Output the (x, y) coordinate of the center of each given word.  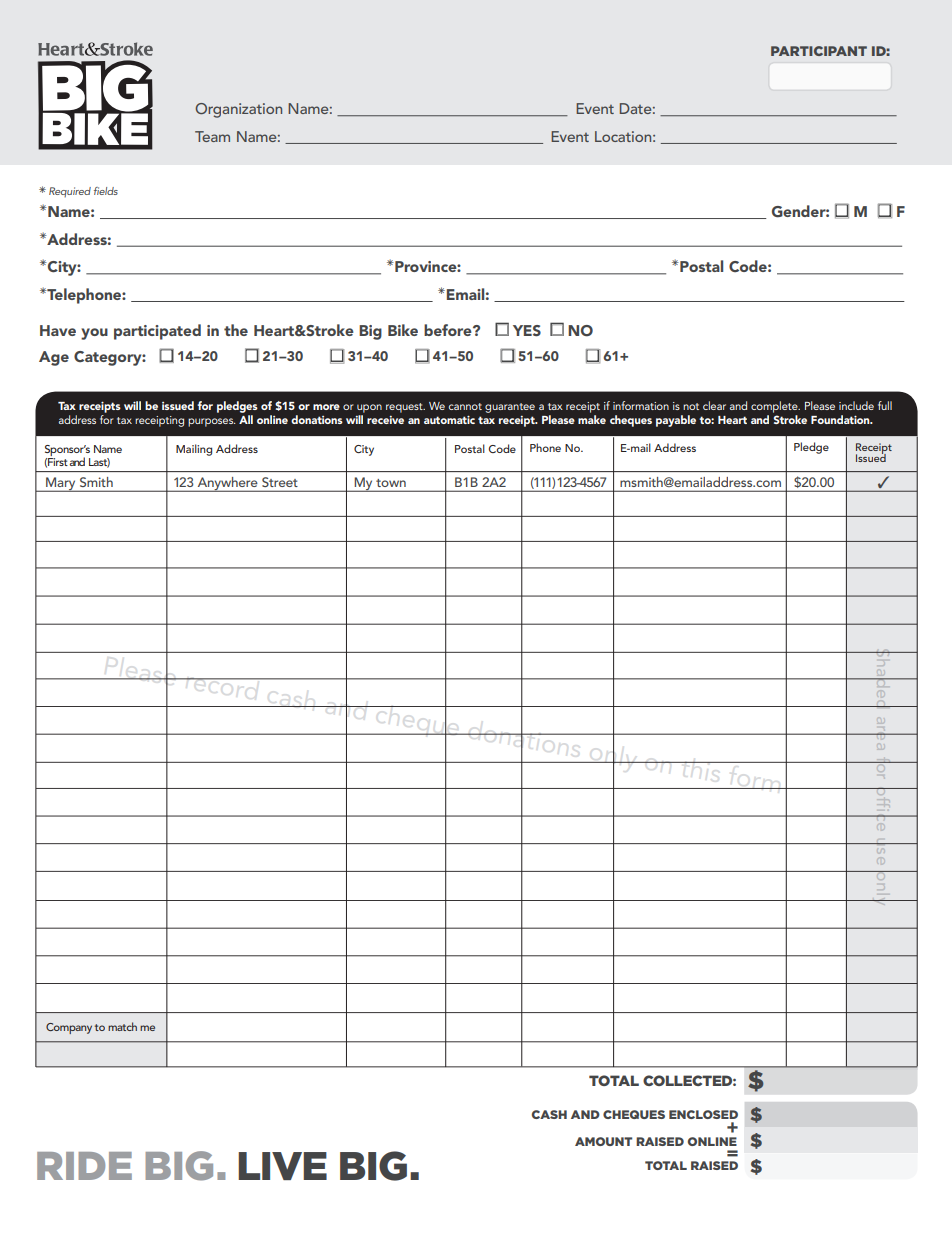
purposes (212, 422)
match (122, 1026)
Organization (238, 110)
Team (212, 136)
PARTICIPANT (819, 51)
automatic (449, 419)
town (391, 483)
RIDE (84, 1166)
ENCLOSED (703, 1114)
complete (775, 407)
